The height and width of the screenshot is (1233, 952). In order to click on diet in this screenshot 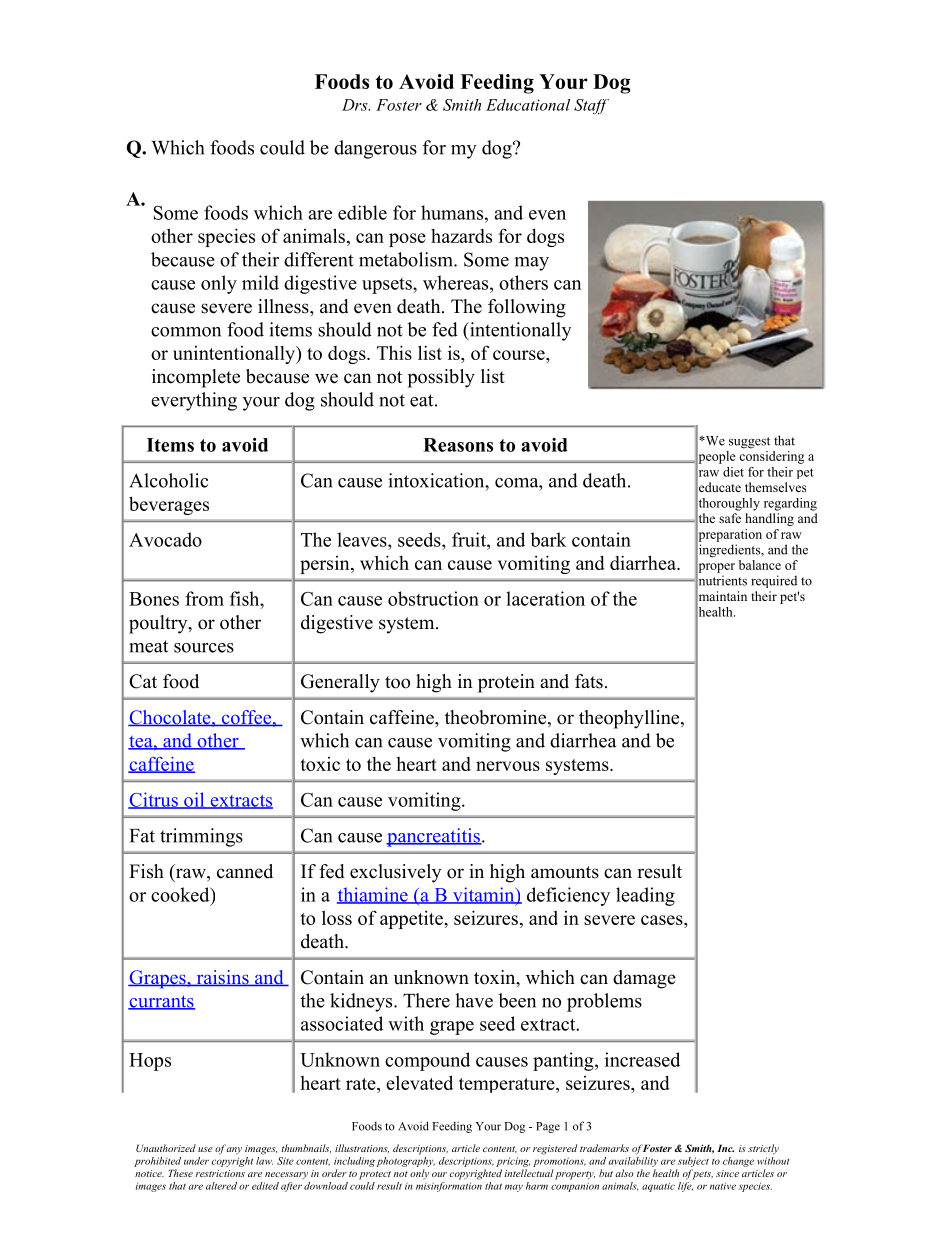, I will do `click(733, 472)`.
